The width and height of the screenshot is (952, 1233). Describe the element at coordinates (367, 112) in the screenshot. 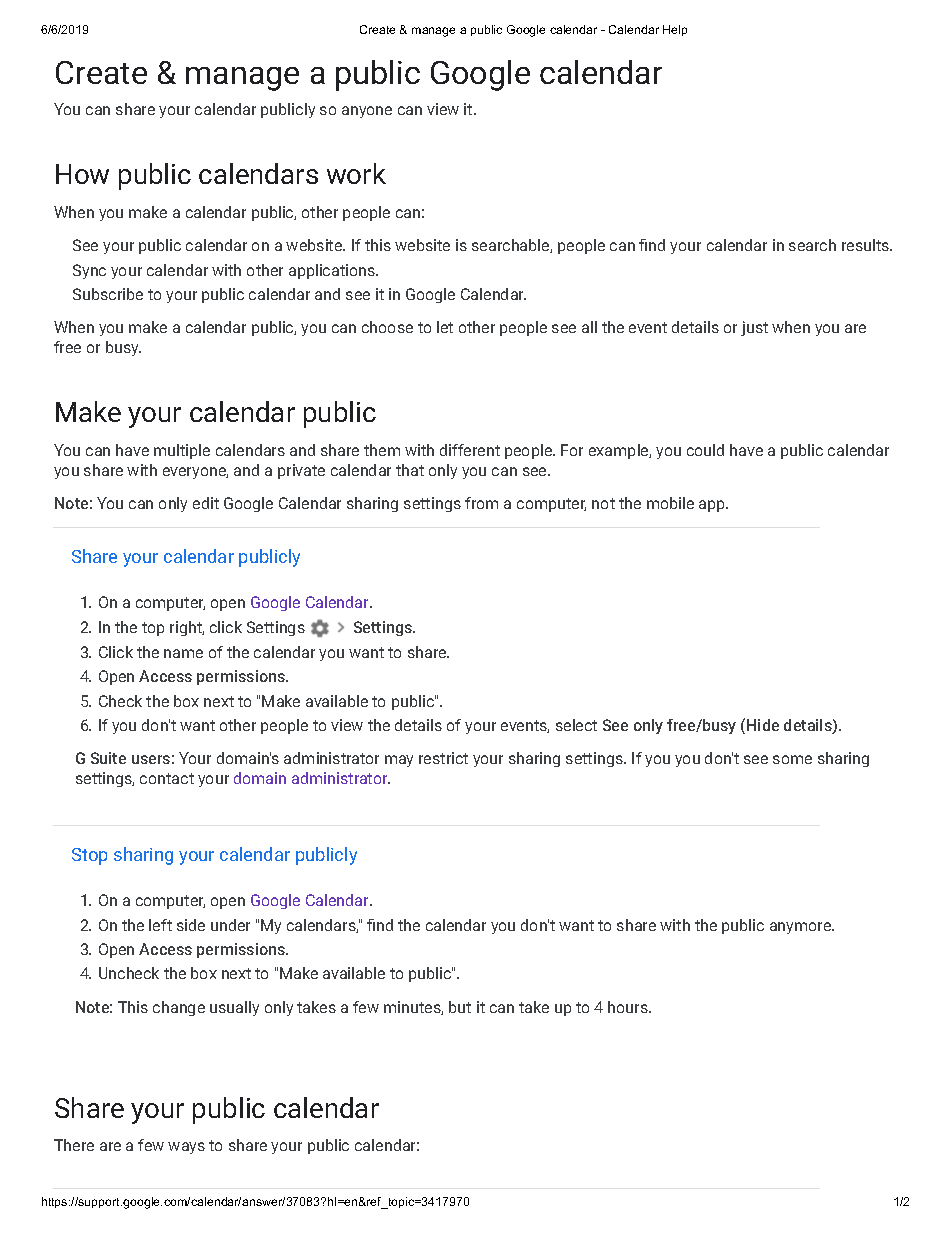

I see `anyone` at that location.
